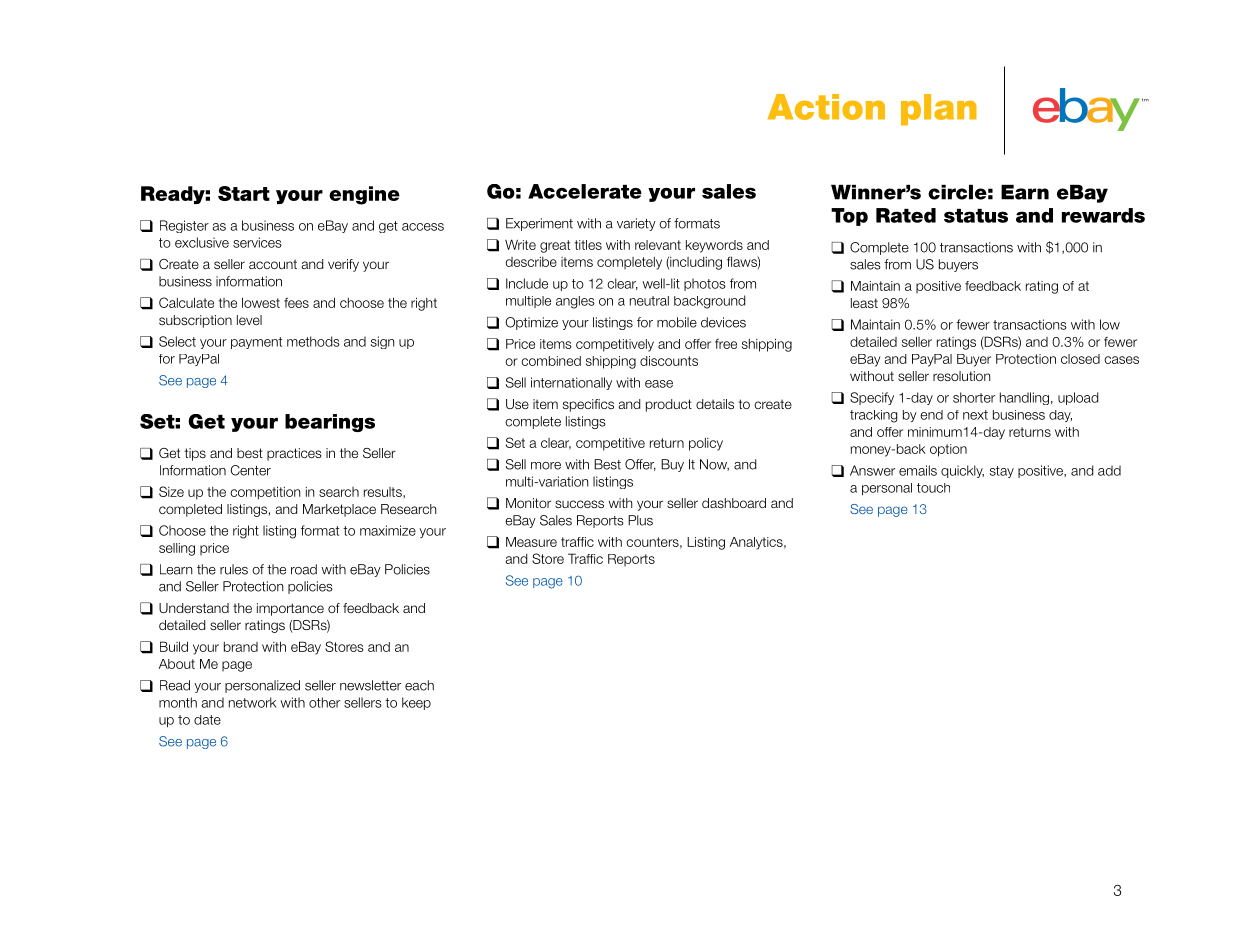  Describe the element at coordinates (640, 520) in the screenshot. I see `Plus` at that location.
